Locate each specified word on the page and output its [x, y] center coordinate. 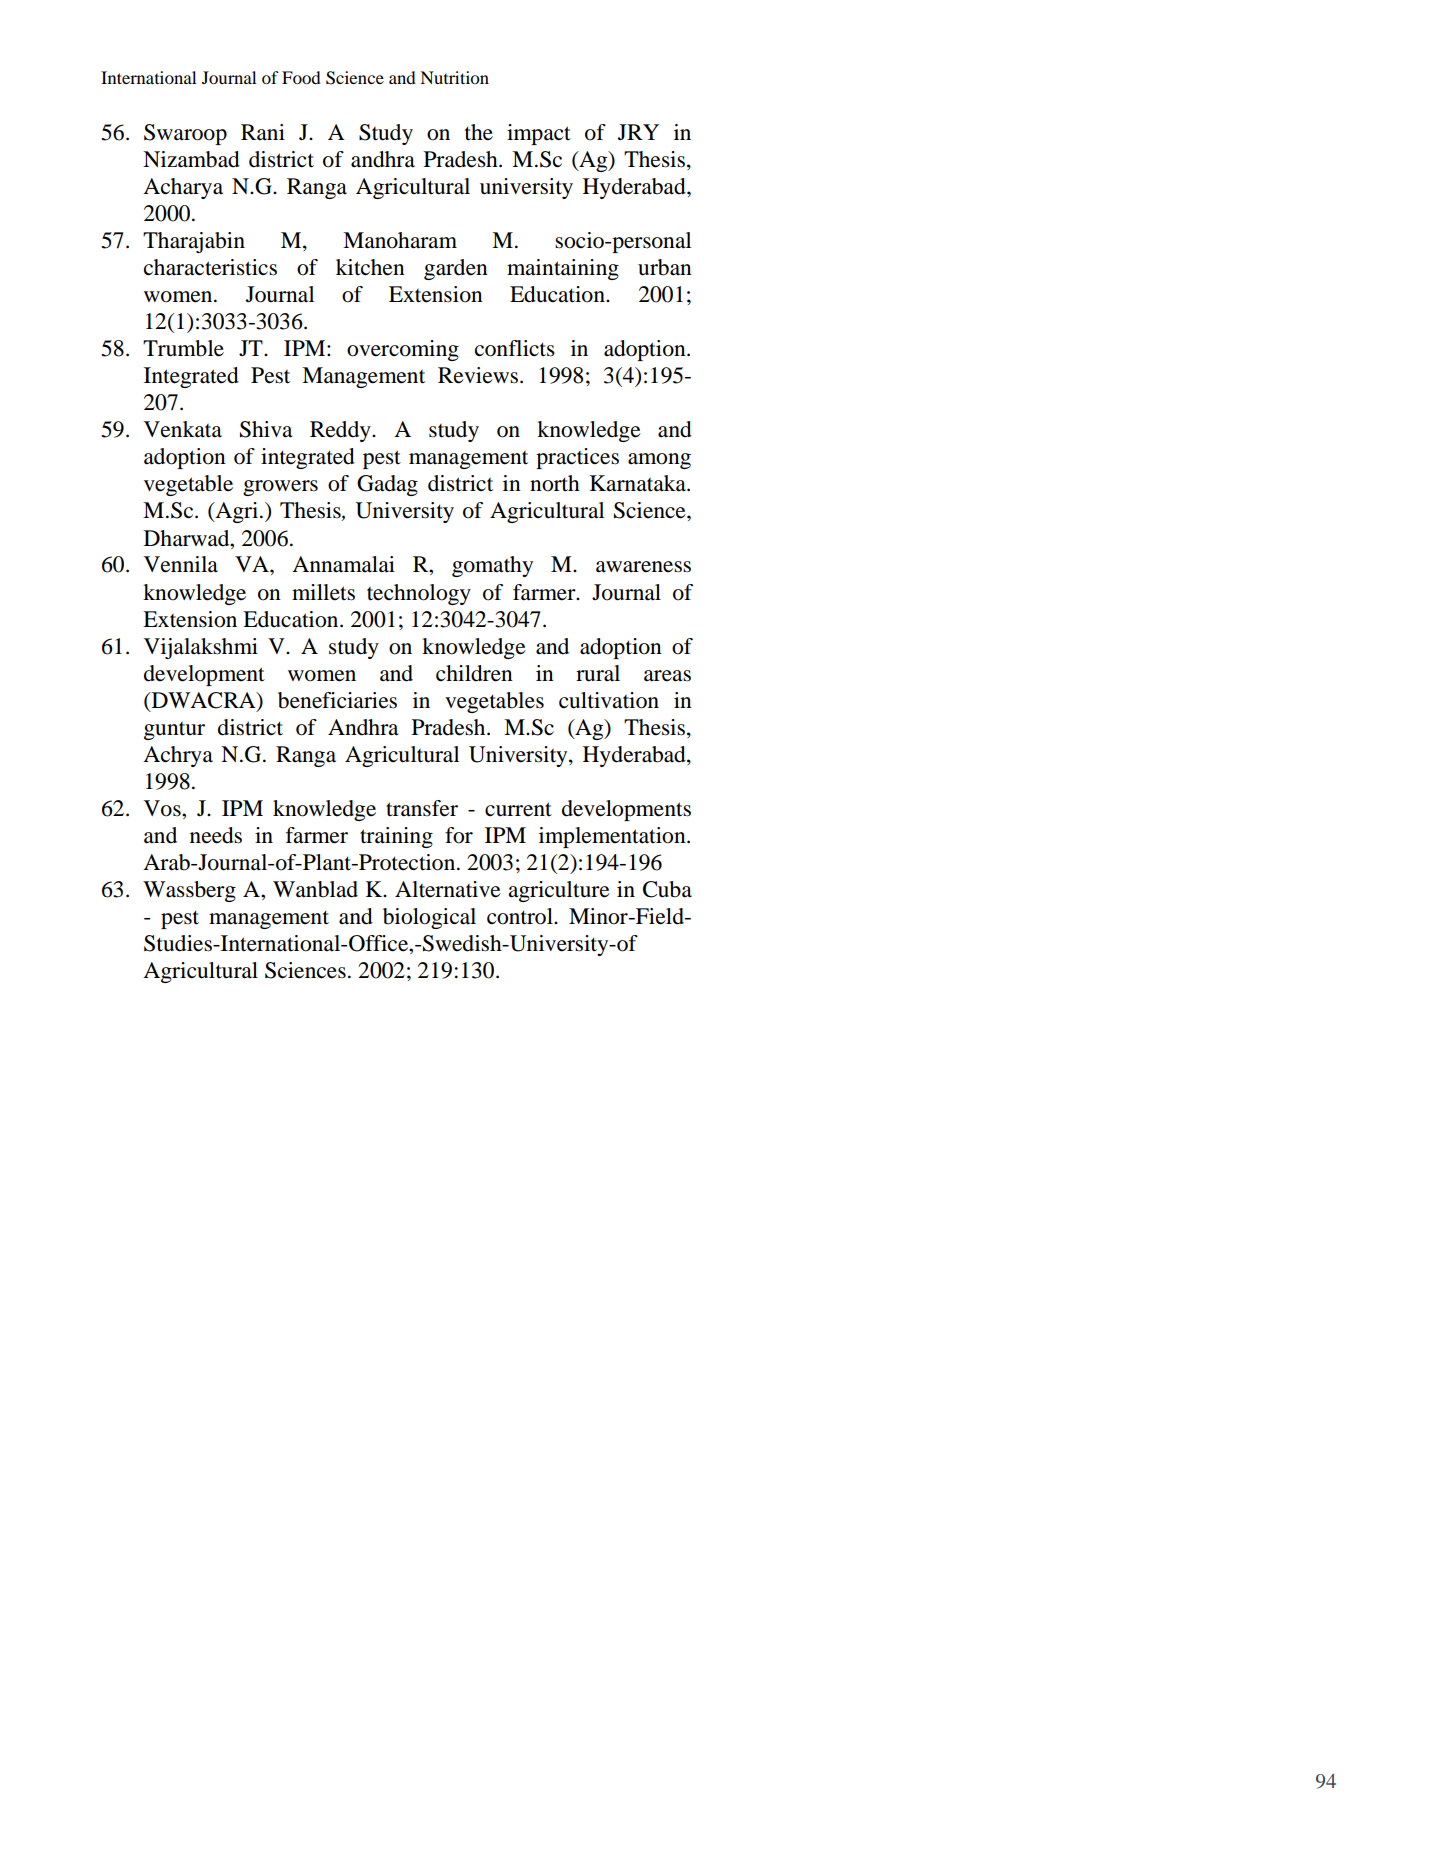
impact [539, 134]
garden [456, 269]
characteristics [210, 267]
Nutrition [454, 77]
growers [280, 488]
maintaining [563, 269]
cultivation [609, 700]
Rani [263, 132]
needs [216, 835]
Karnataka [639, 483]
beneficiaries [337, 700]
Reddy [341, 431]
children [474, 673]
